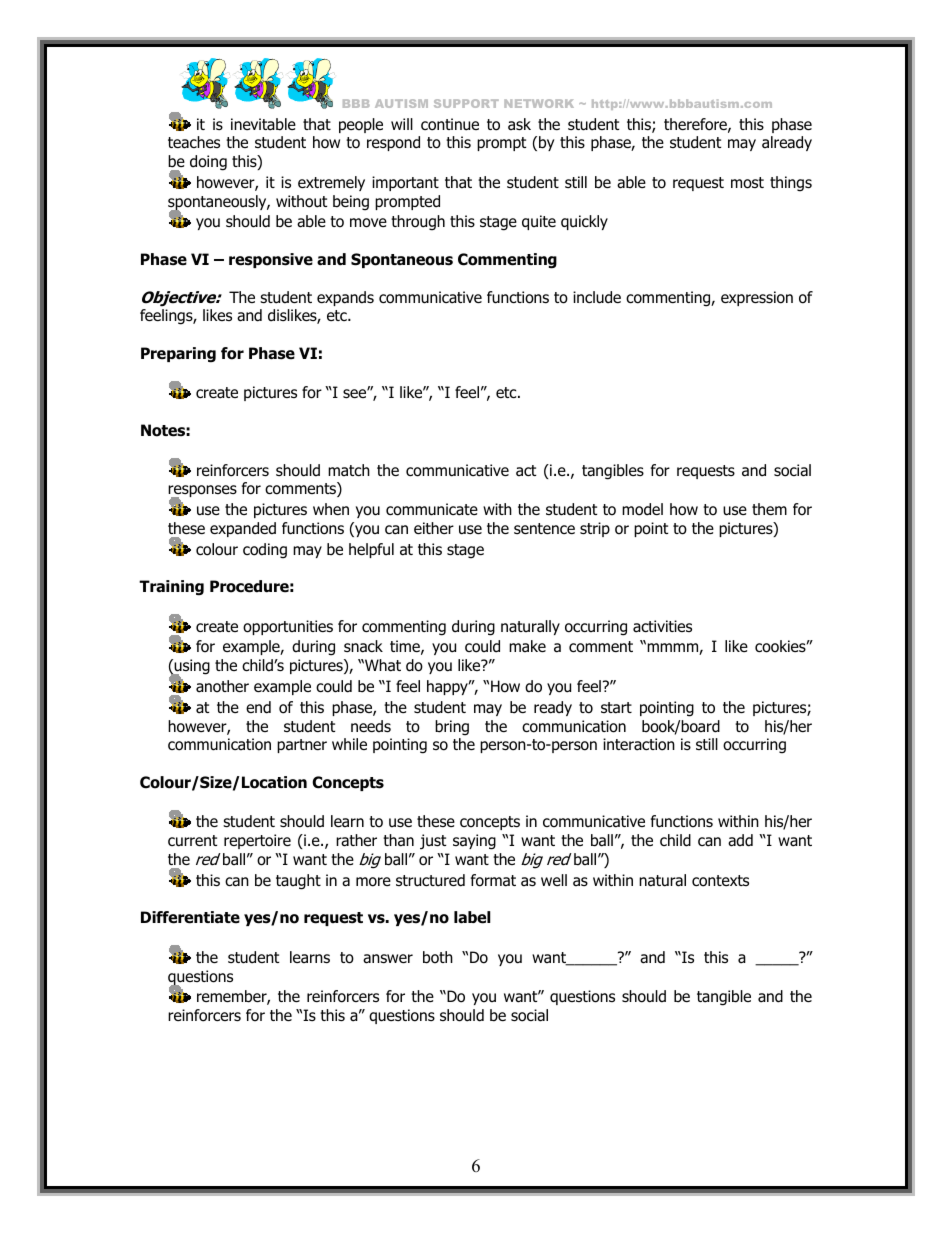 This image has width=952, height=1233. Describe the element at coordinates (194, 142) in the image. I see `teaches` at that location.
